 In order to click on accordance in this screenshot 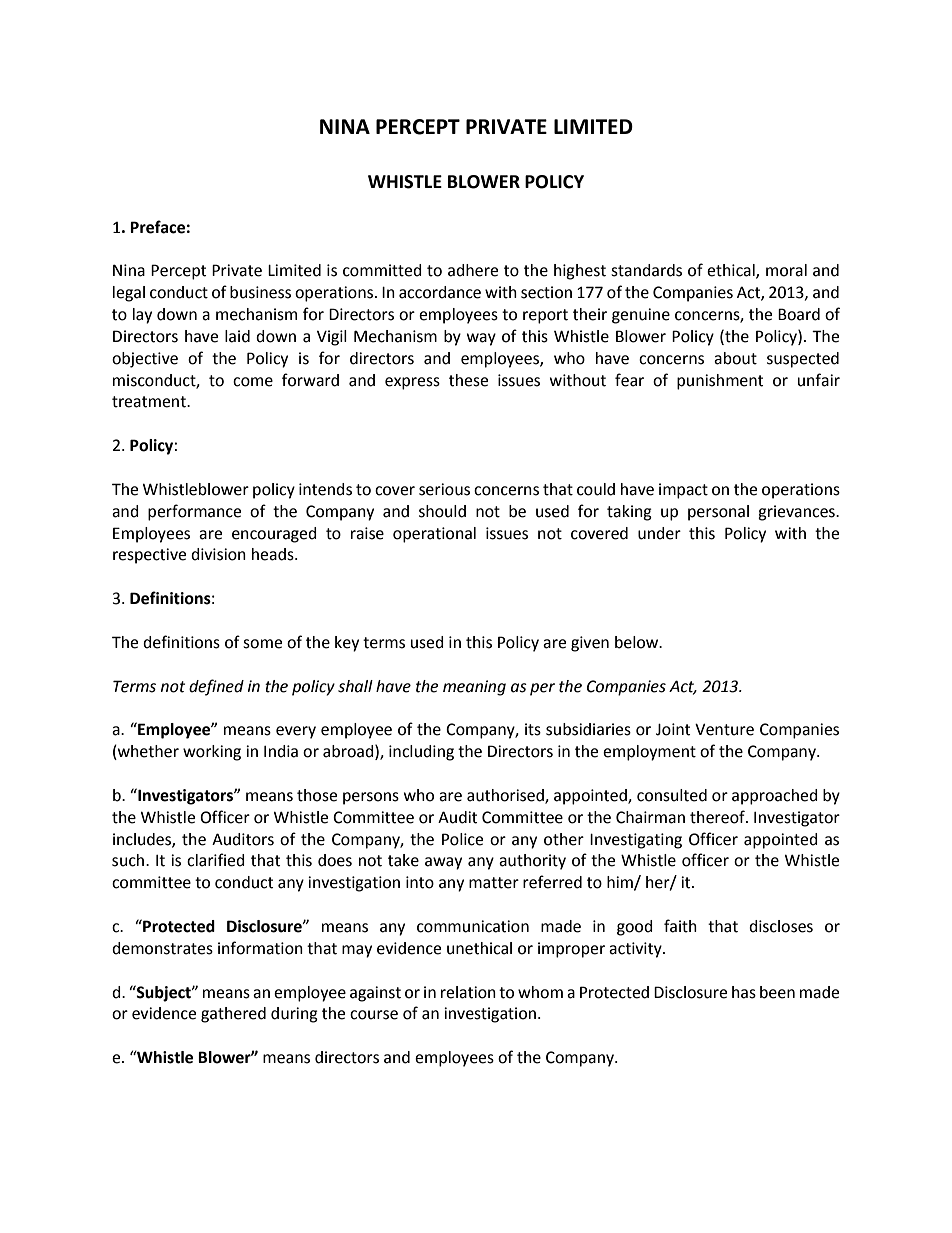, I will do `click(440, 292)`.
